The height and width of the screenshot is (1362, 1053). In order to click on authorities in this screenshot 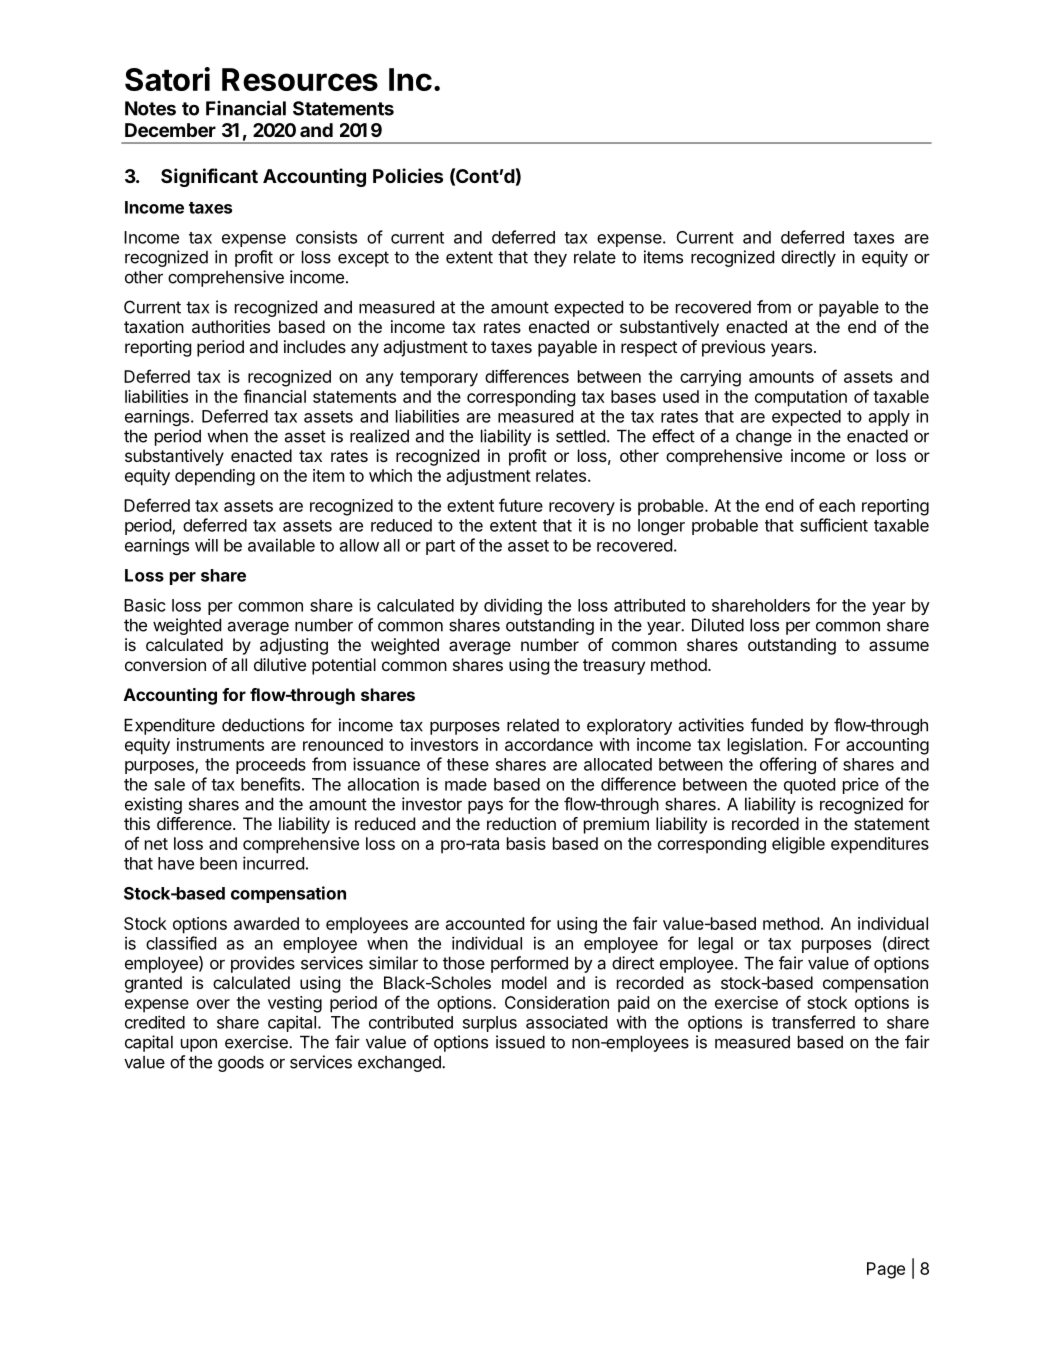, I will do `click(231, 326)`.
